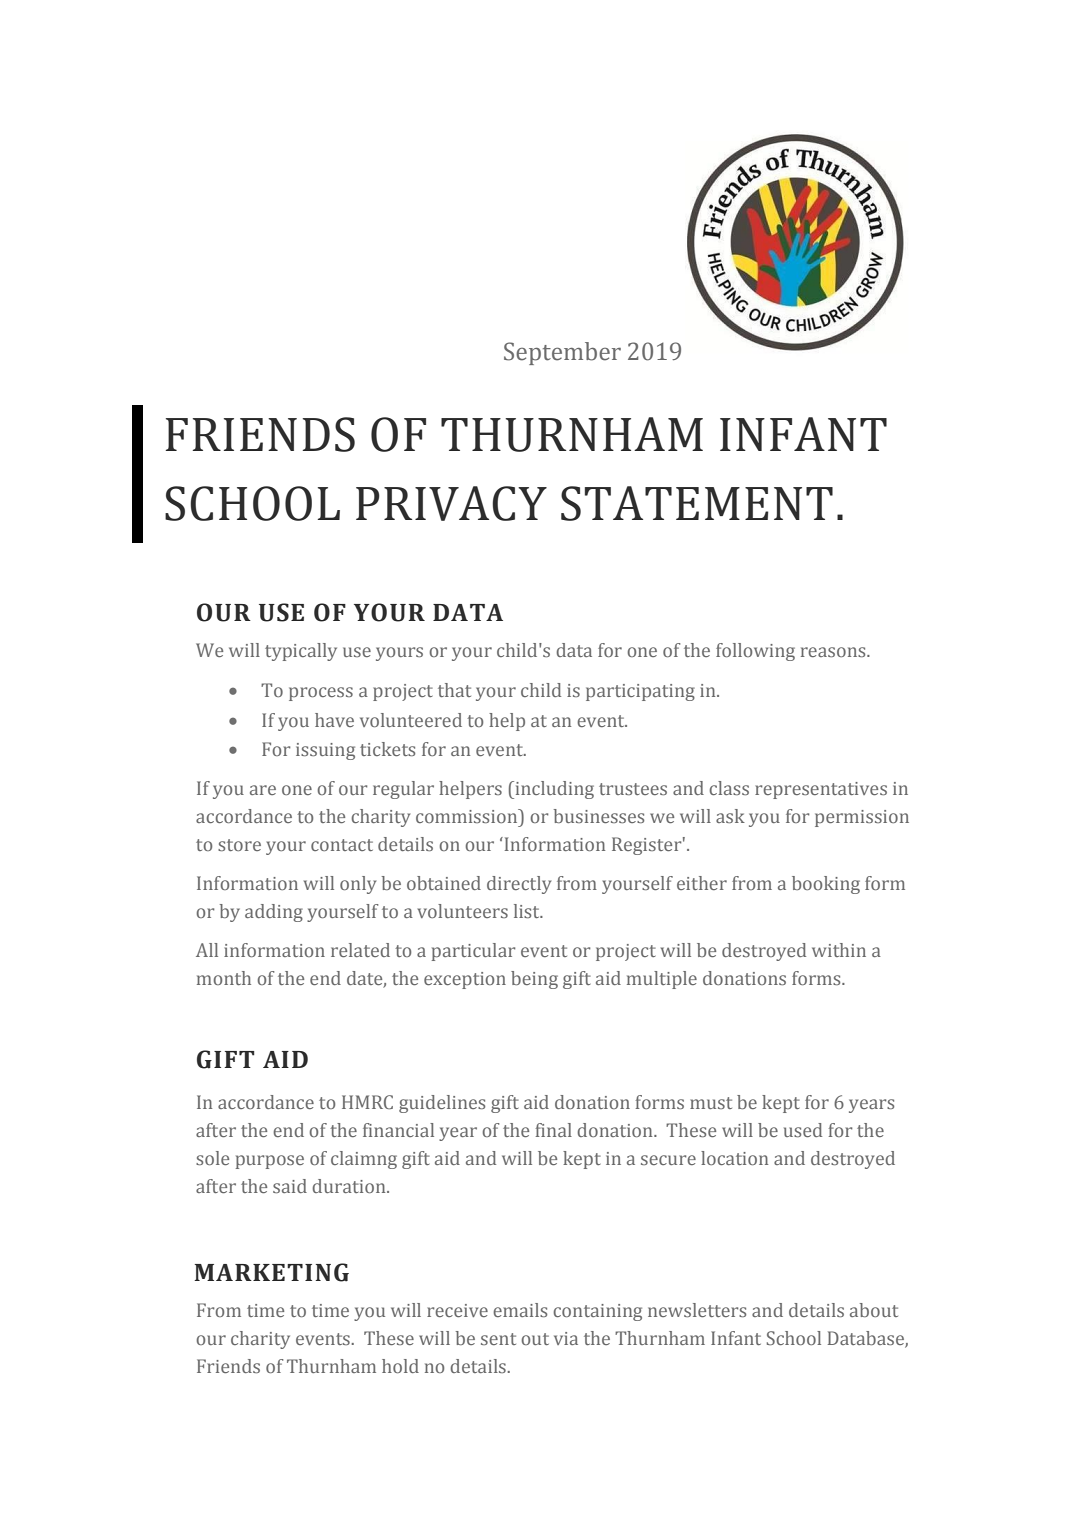 The width and height of the image is (1080, 1527). Describe the element at coordinates (342, 845) in the image. I see `contact` at that location.
